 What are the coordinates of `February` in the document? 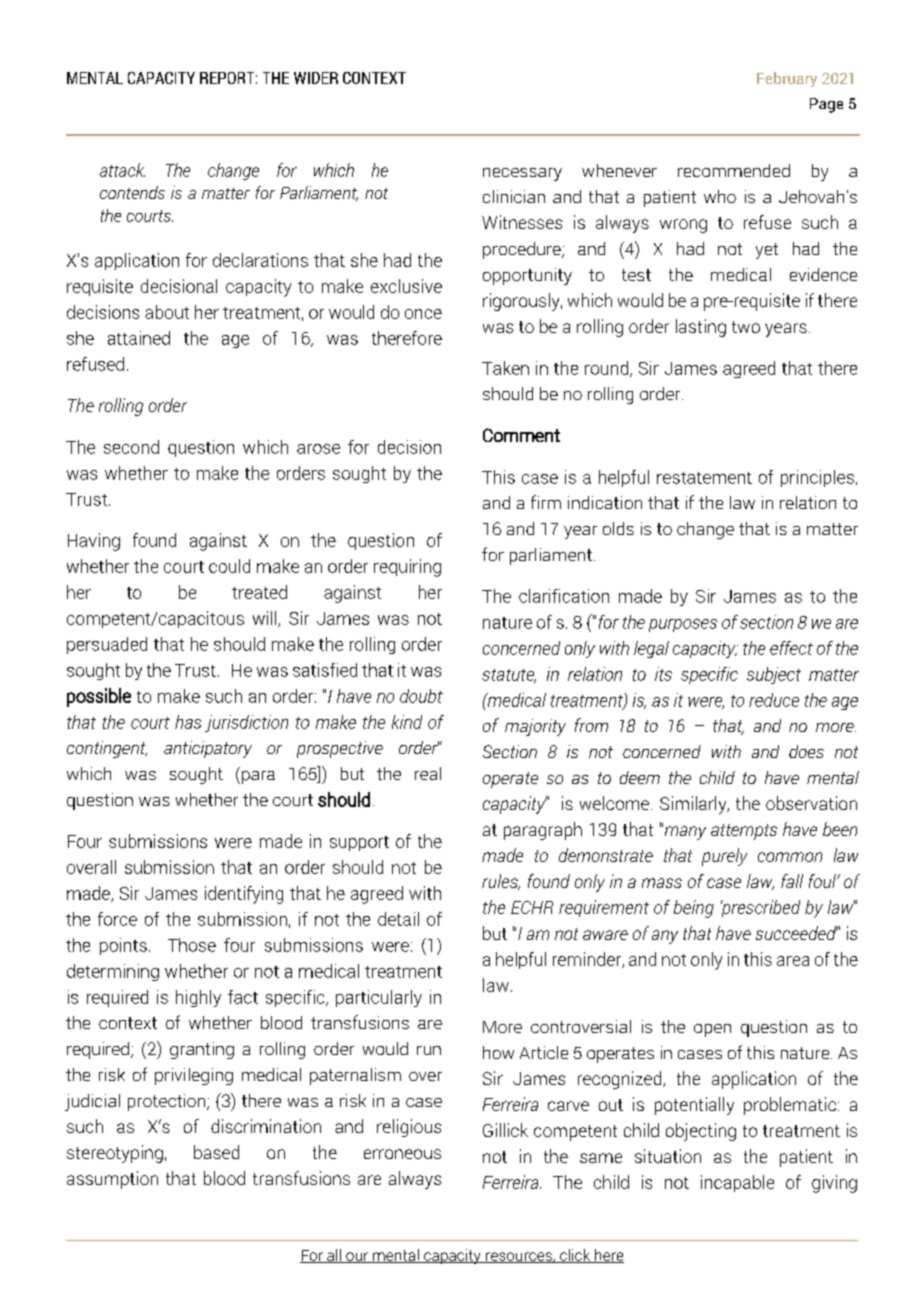 It's located at (787, 79).
